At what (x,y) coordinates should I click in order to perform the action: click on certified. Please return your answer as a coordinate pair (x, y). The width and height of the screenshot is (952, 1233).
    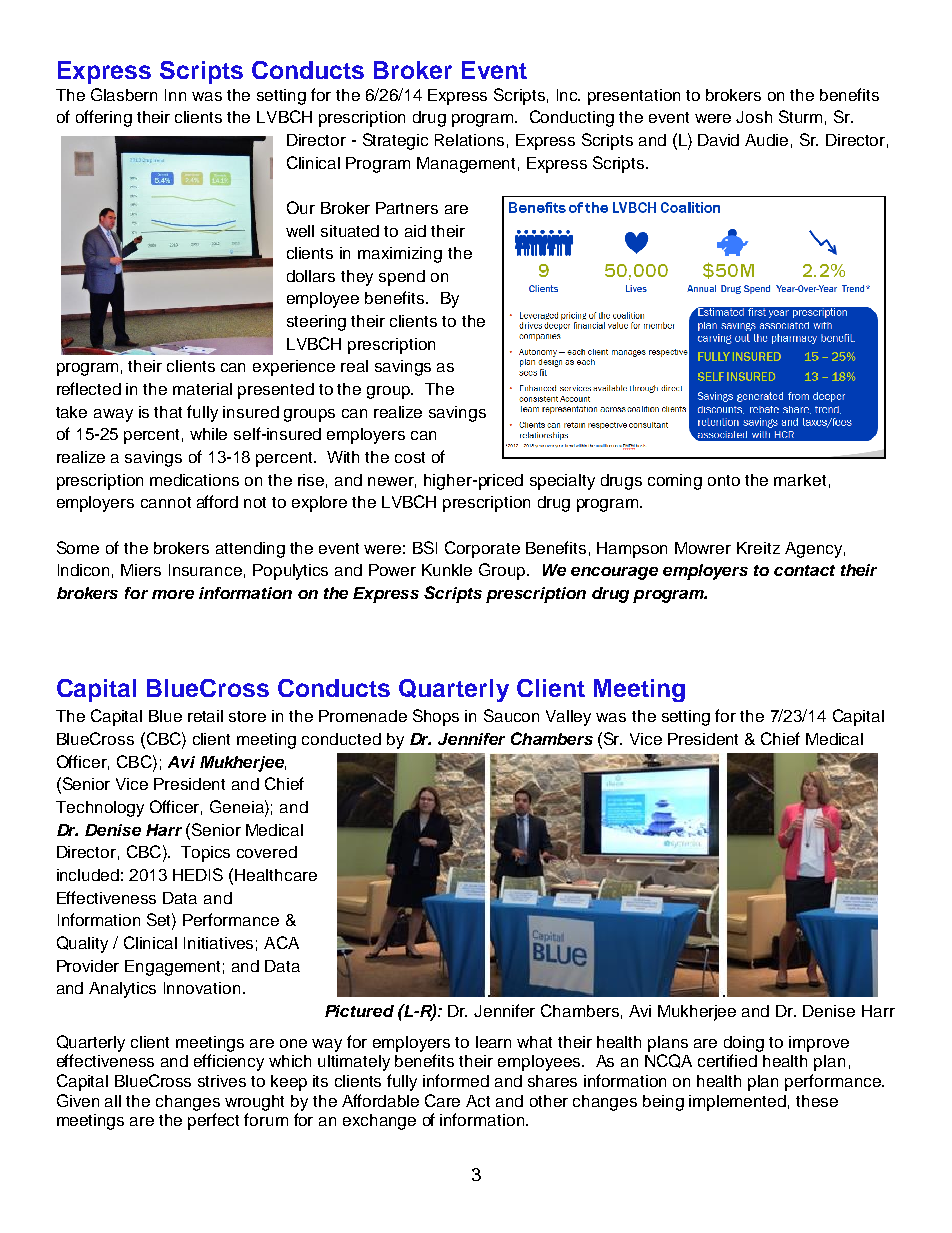
    Looking at the image, I should click on (727, 1060).
